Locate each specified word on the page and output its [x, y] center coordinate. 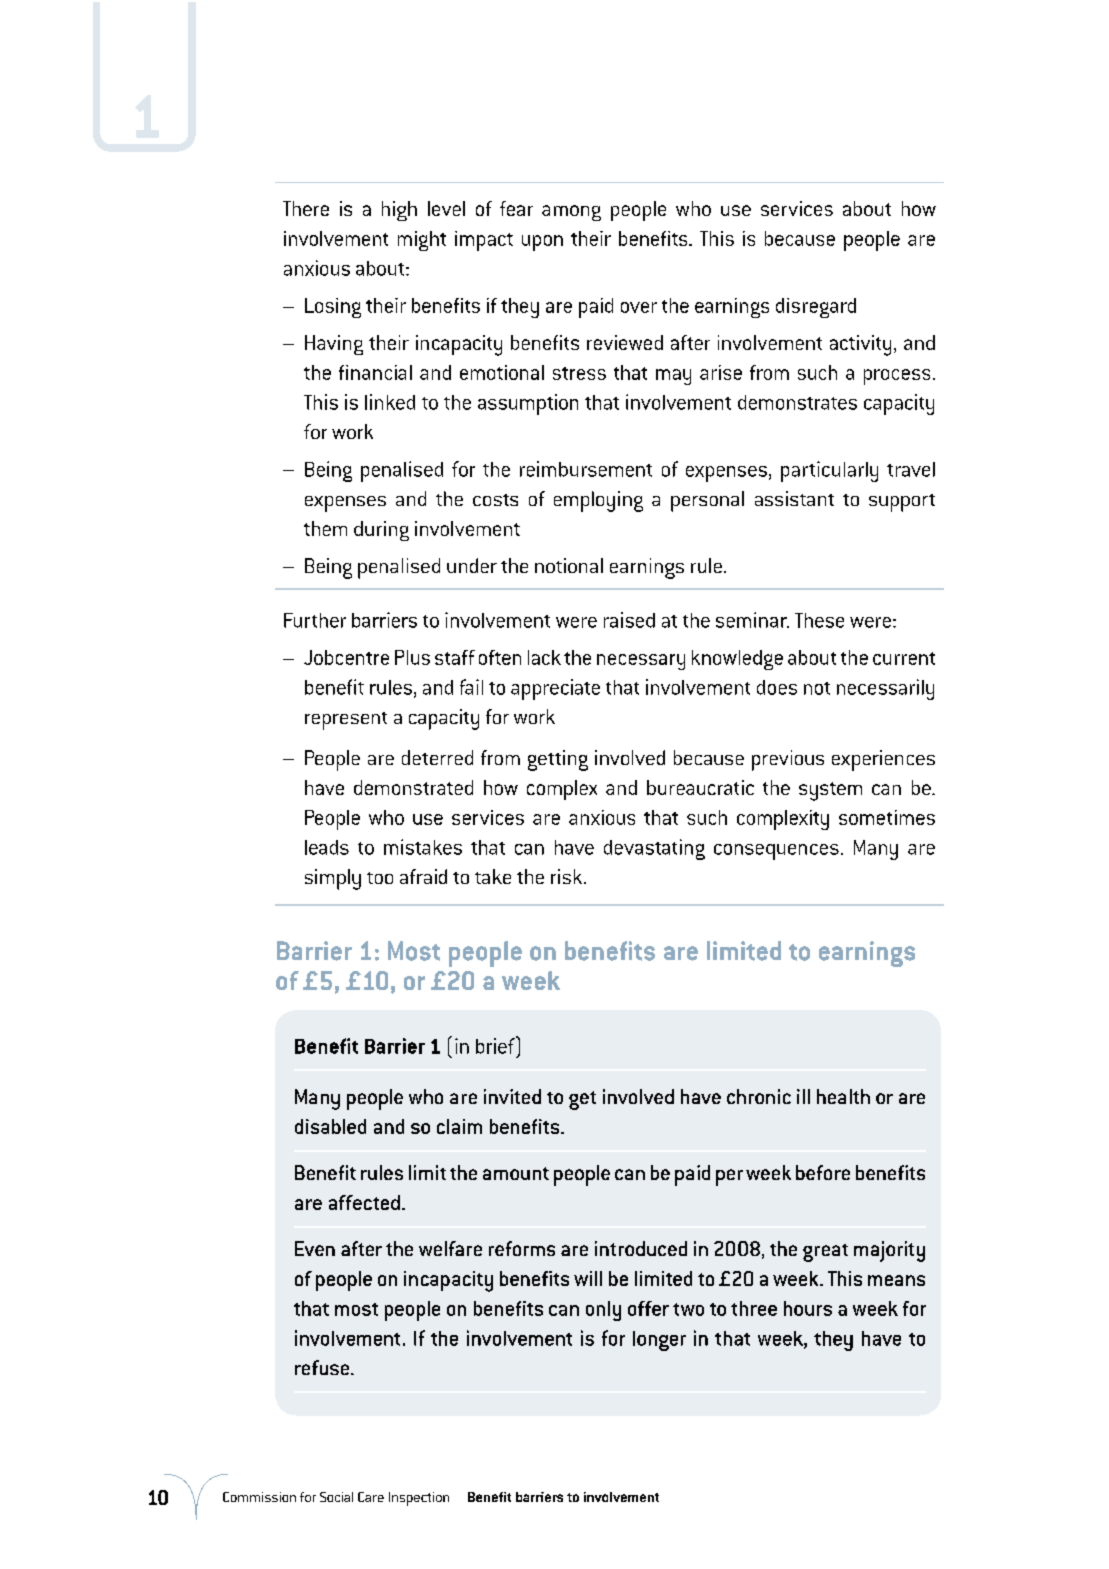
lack [544, 657]
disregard [816, 308]
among [571, 213]
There [306, 208]
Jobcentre [346, 657]
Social [336, 1497]
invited [512, 1096]
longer [659, 1341]
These [819, 620]
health [843, 1096]
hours [808, 1308]
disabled [330, 1126]
